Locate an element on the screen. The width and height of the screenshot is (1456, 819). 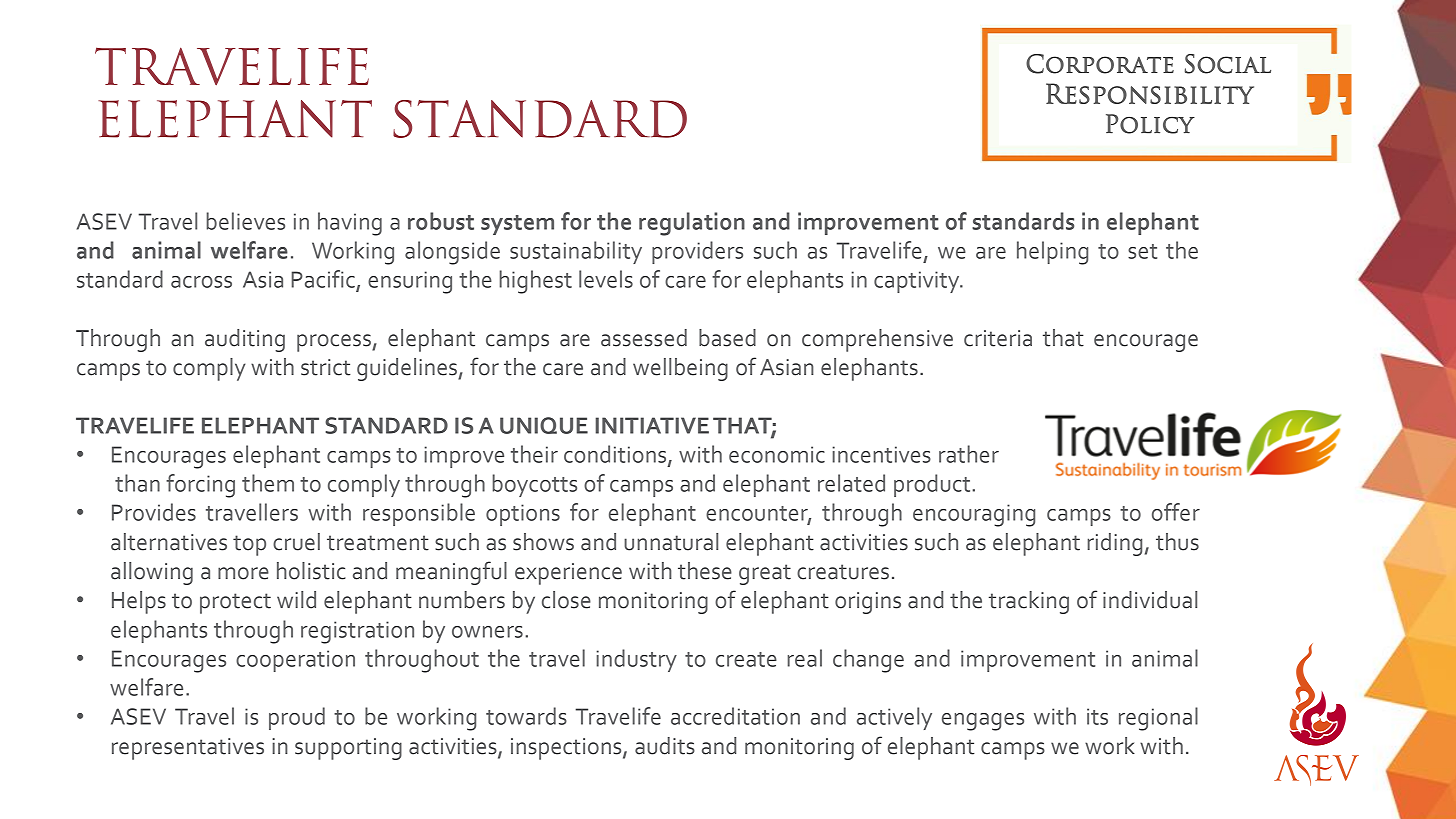
these is located at coordinates (705, 571).
